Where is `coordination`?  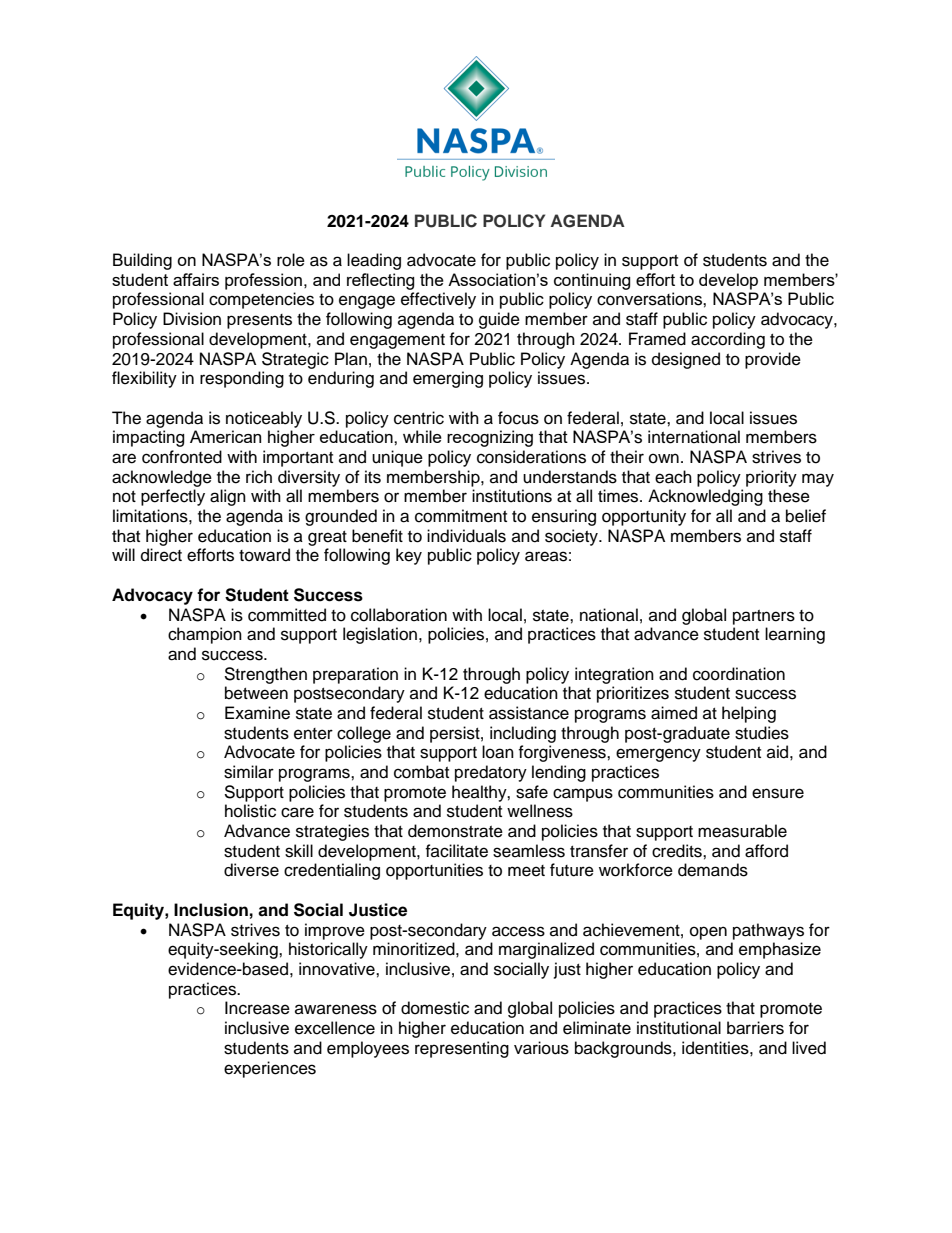 coordination is located at coordinates (739, 674).
